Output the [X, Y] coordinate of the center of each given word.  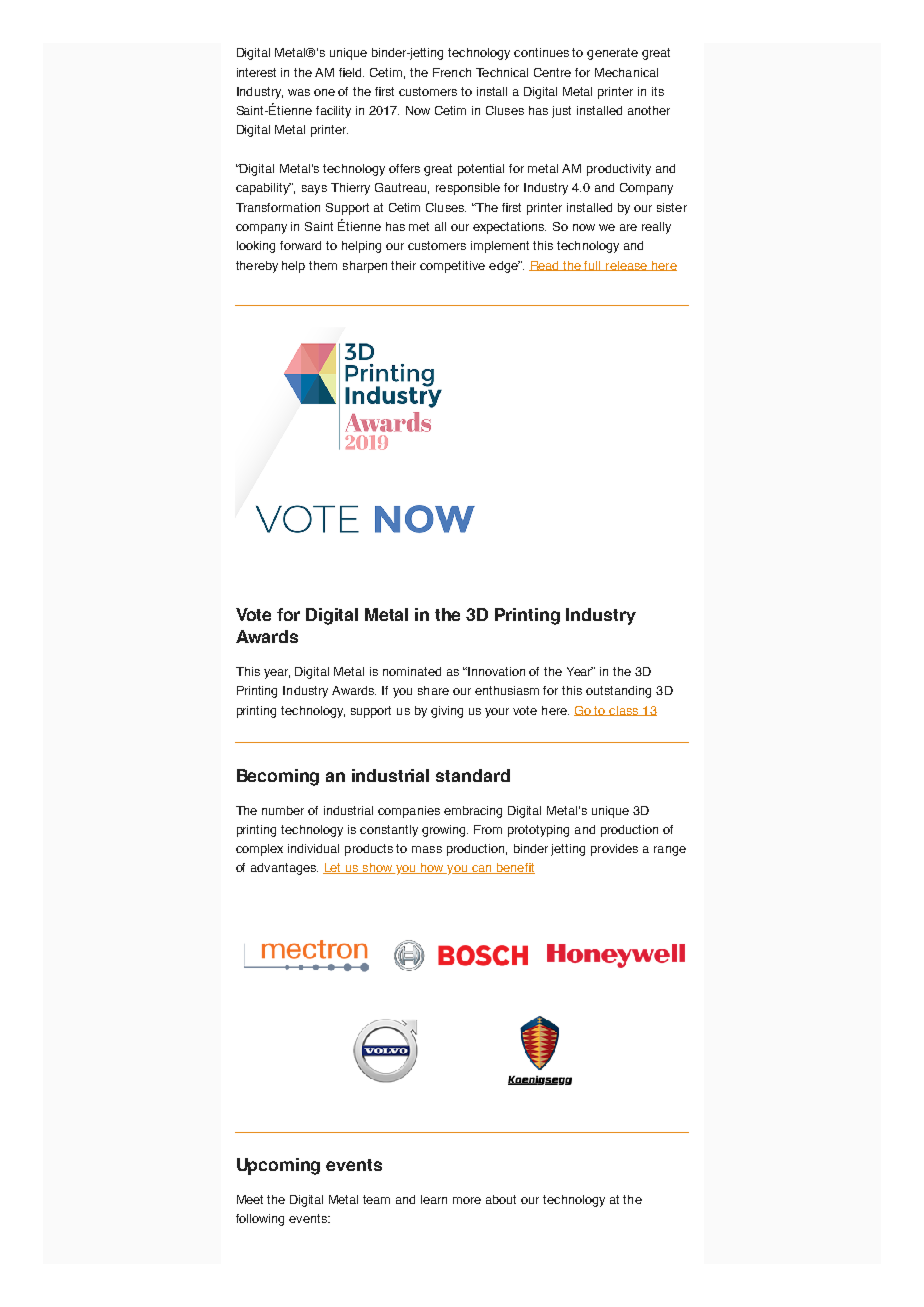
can [482, 869]
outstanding [618, 692]
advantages [284, 869]
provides [614, 850]
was [299, 92]
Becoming [278, 777]
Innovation [495, 671]
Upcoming [278, 1166]
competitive [452, 267]
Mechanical [626, 72]
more [467, 1200]
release [627, 266]
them [323, 265]
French [452, 72]
